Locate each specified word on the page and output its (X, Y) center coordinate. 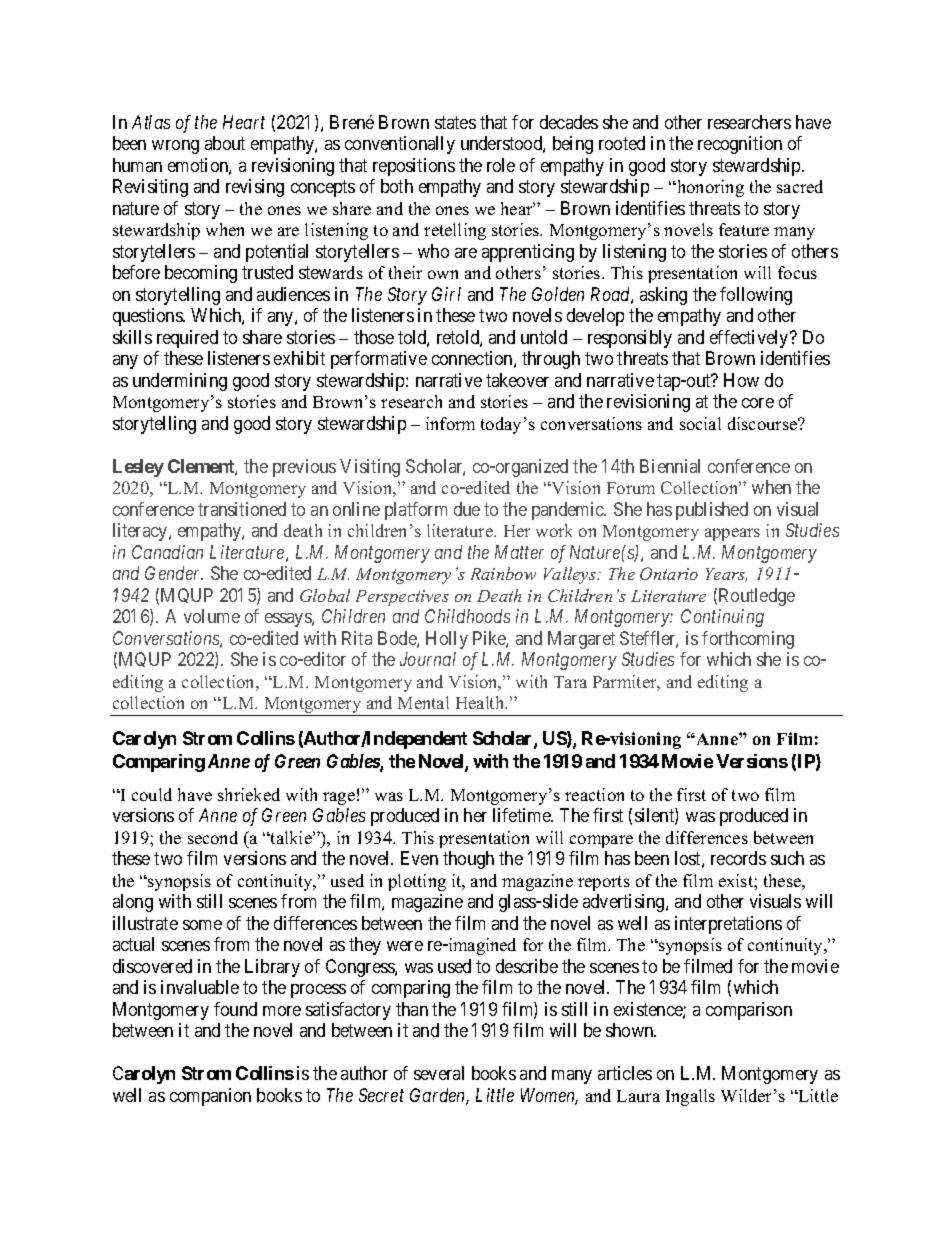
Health (481, 702)
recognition (740, 145)
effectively (750, 339)
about (225, 143)
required (187, 339)
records (738, 858)
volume (212, 616)
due (467, 509)
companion (210, 1097)
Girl (446, 294)
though (468, 860)
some (202, 925)
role (501, 165)
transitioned (242, 509)
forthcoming (748, 640)
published (712, 511)
